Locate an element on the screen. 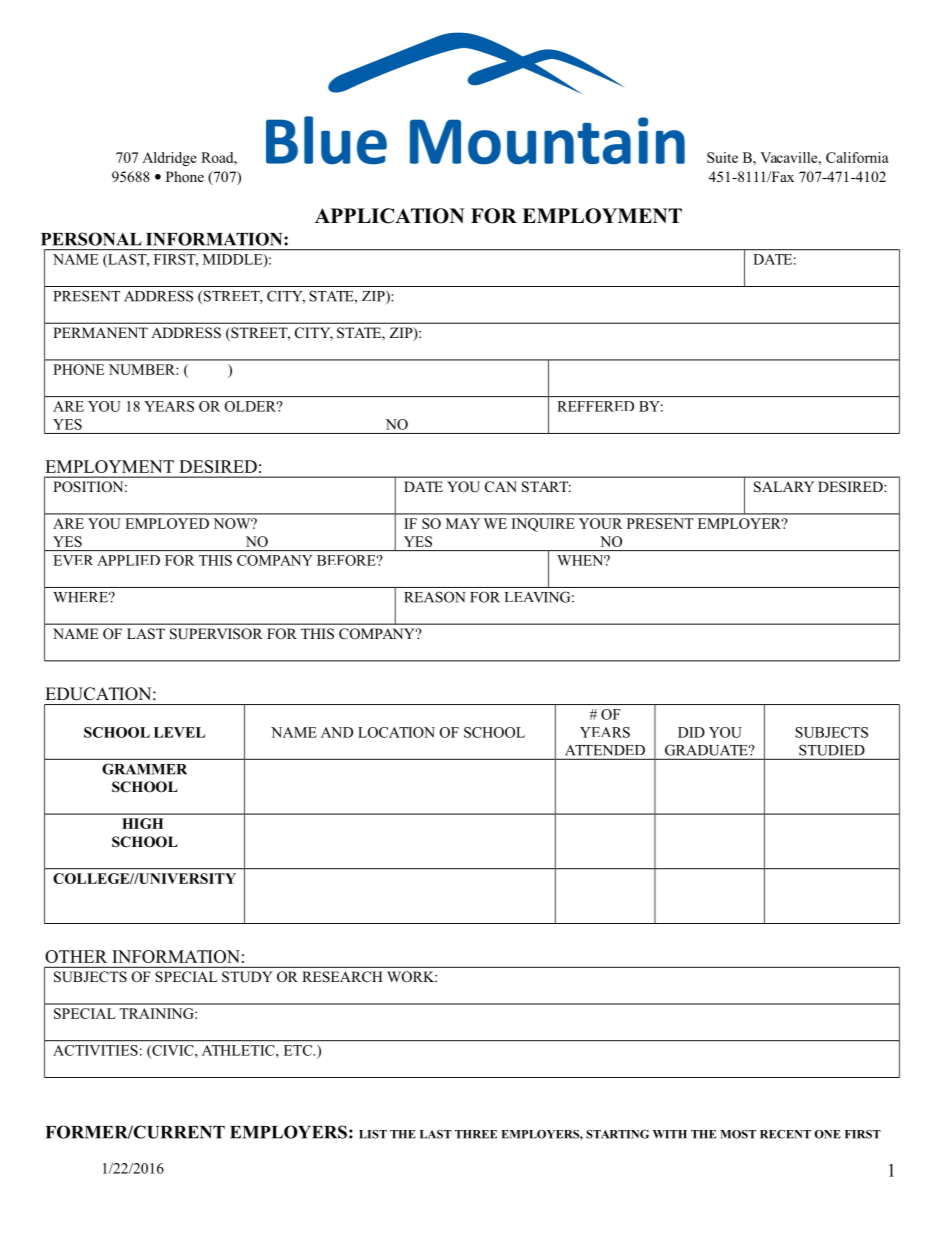 The width and height of the screenshot is (952, 1233). APPLICATION is located at coordinates (390, 216).
